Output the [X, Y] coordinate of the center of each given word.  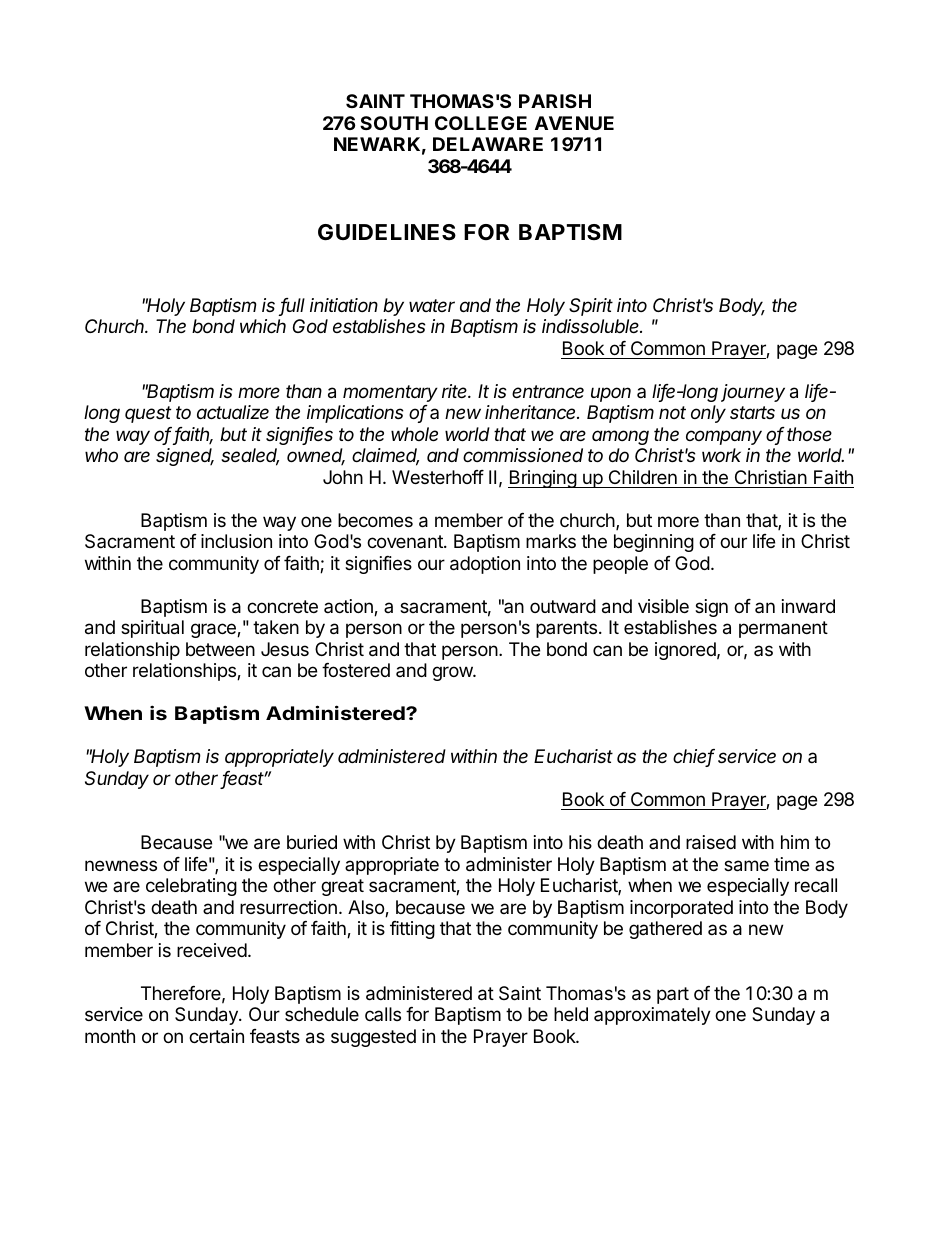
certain [216, 1036]
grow [453, 673]
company [724, 437]
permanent [783, 629]
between [220, 649]
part [673, 995]
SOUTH [394, 123]
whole [414, 434]
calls [383, 1014]
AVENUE [574, 123]
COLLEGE [481, 123]
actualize [233, 412]
